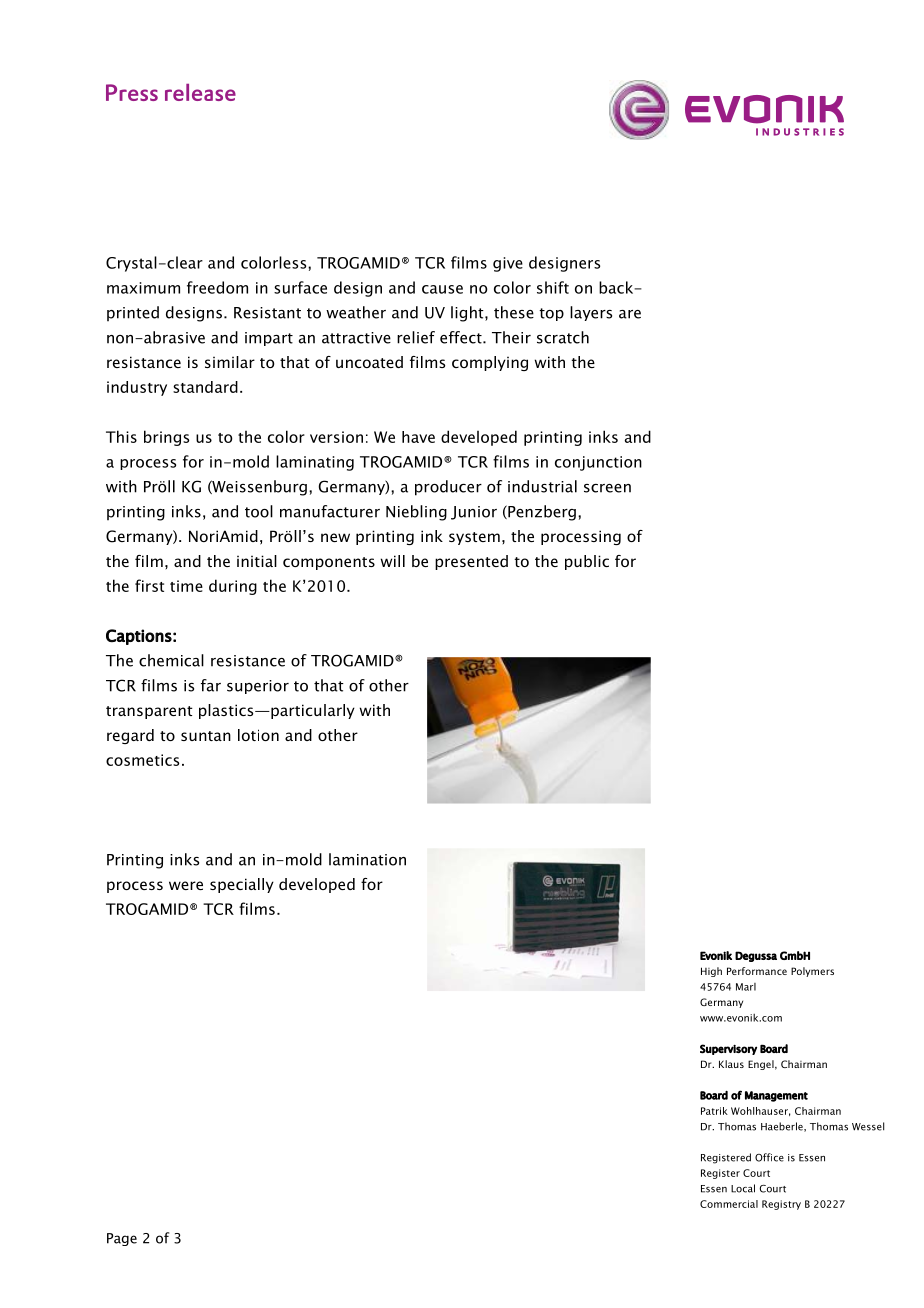 The height and width of the screenshot is (1308, 924). Describe the element at coordinates (474, 513) in the screenshot. I see `Junior` at that location.
